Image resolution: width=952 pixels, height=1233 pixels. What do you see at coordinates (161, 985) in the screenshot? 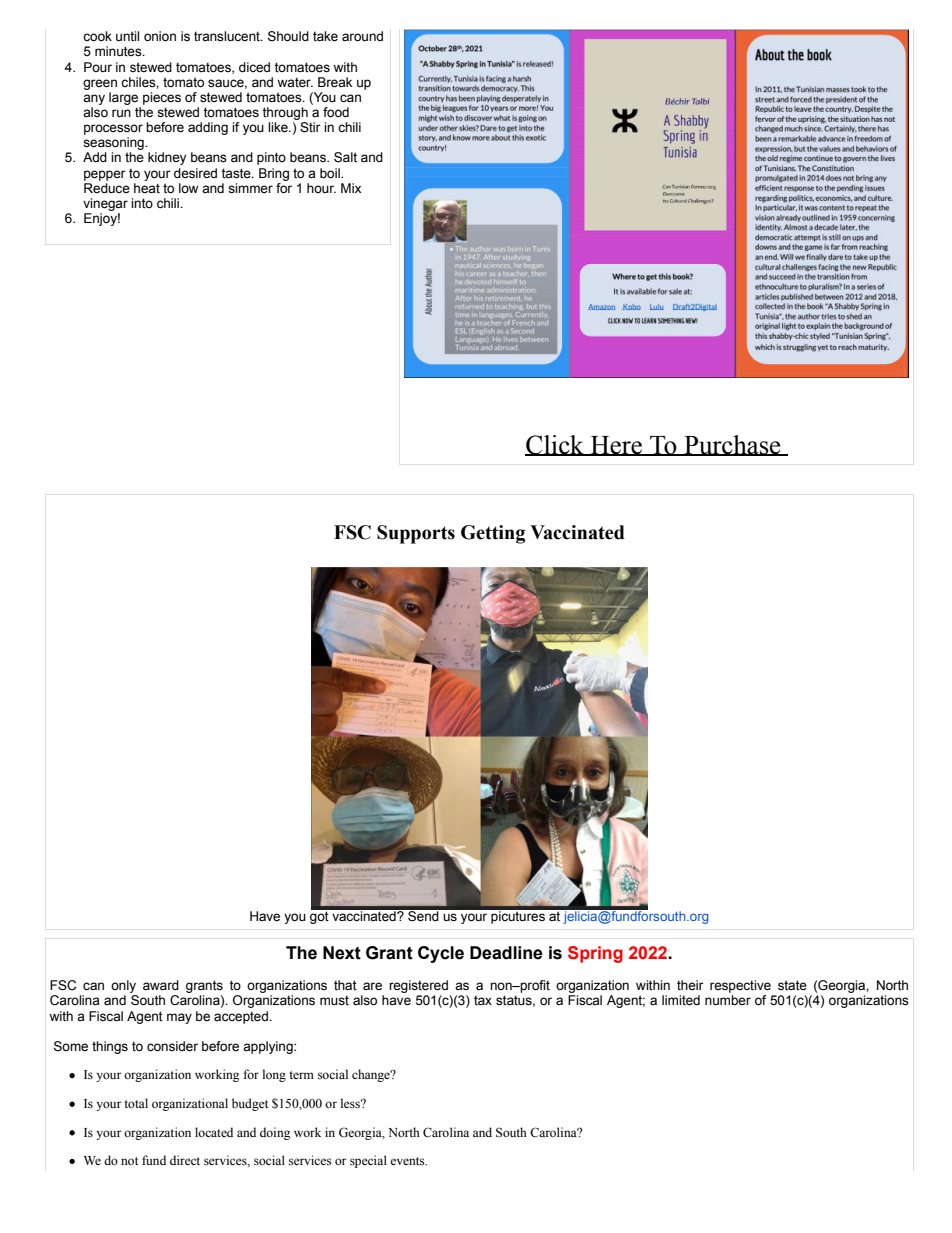
I see `award` at bounding box center [161, 985].
